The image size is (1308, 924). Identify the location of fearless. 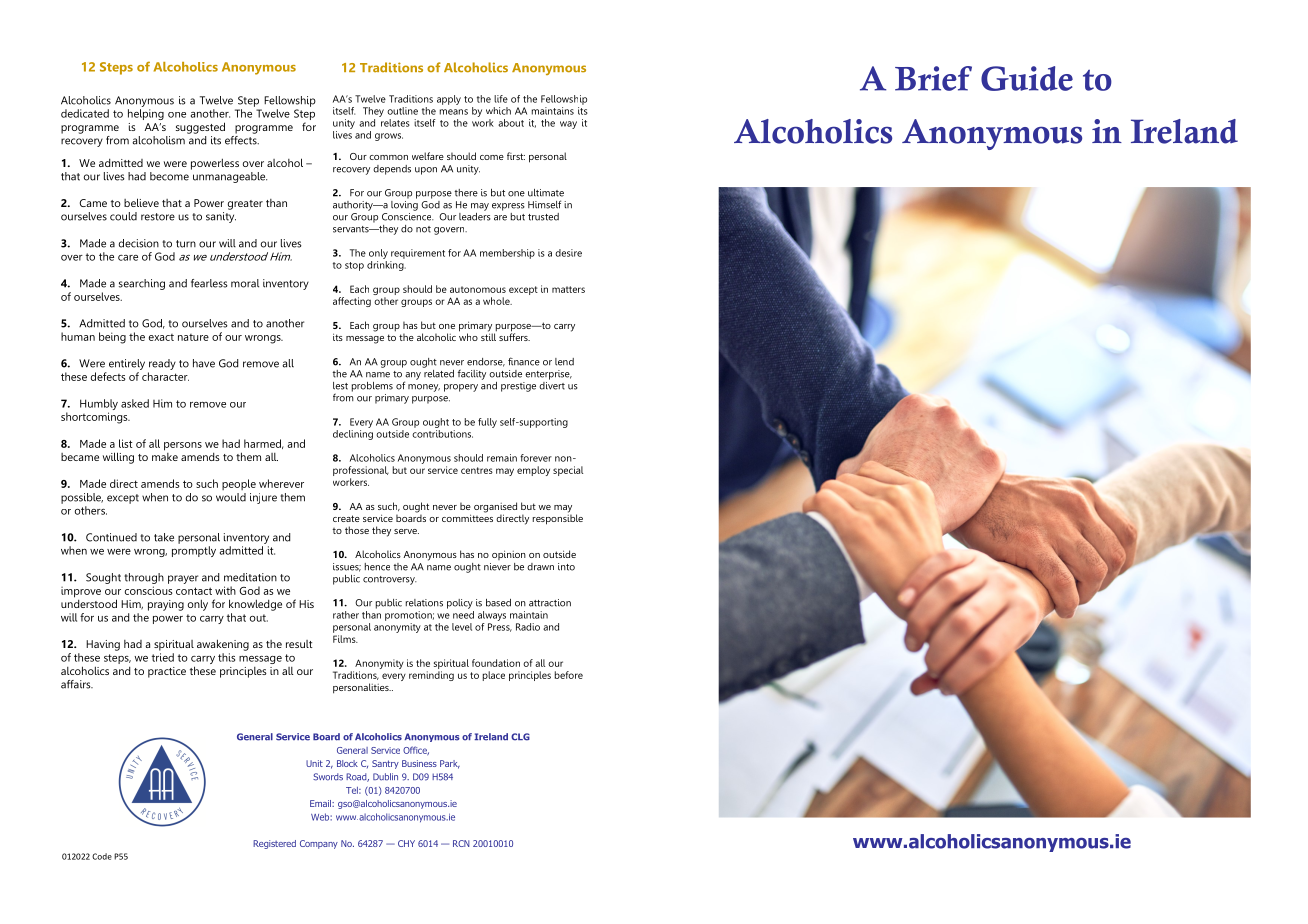
(209, 283).
